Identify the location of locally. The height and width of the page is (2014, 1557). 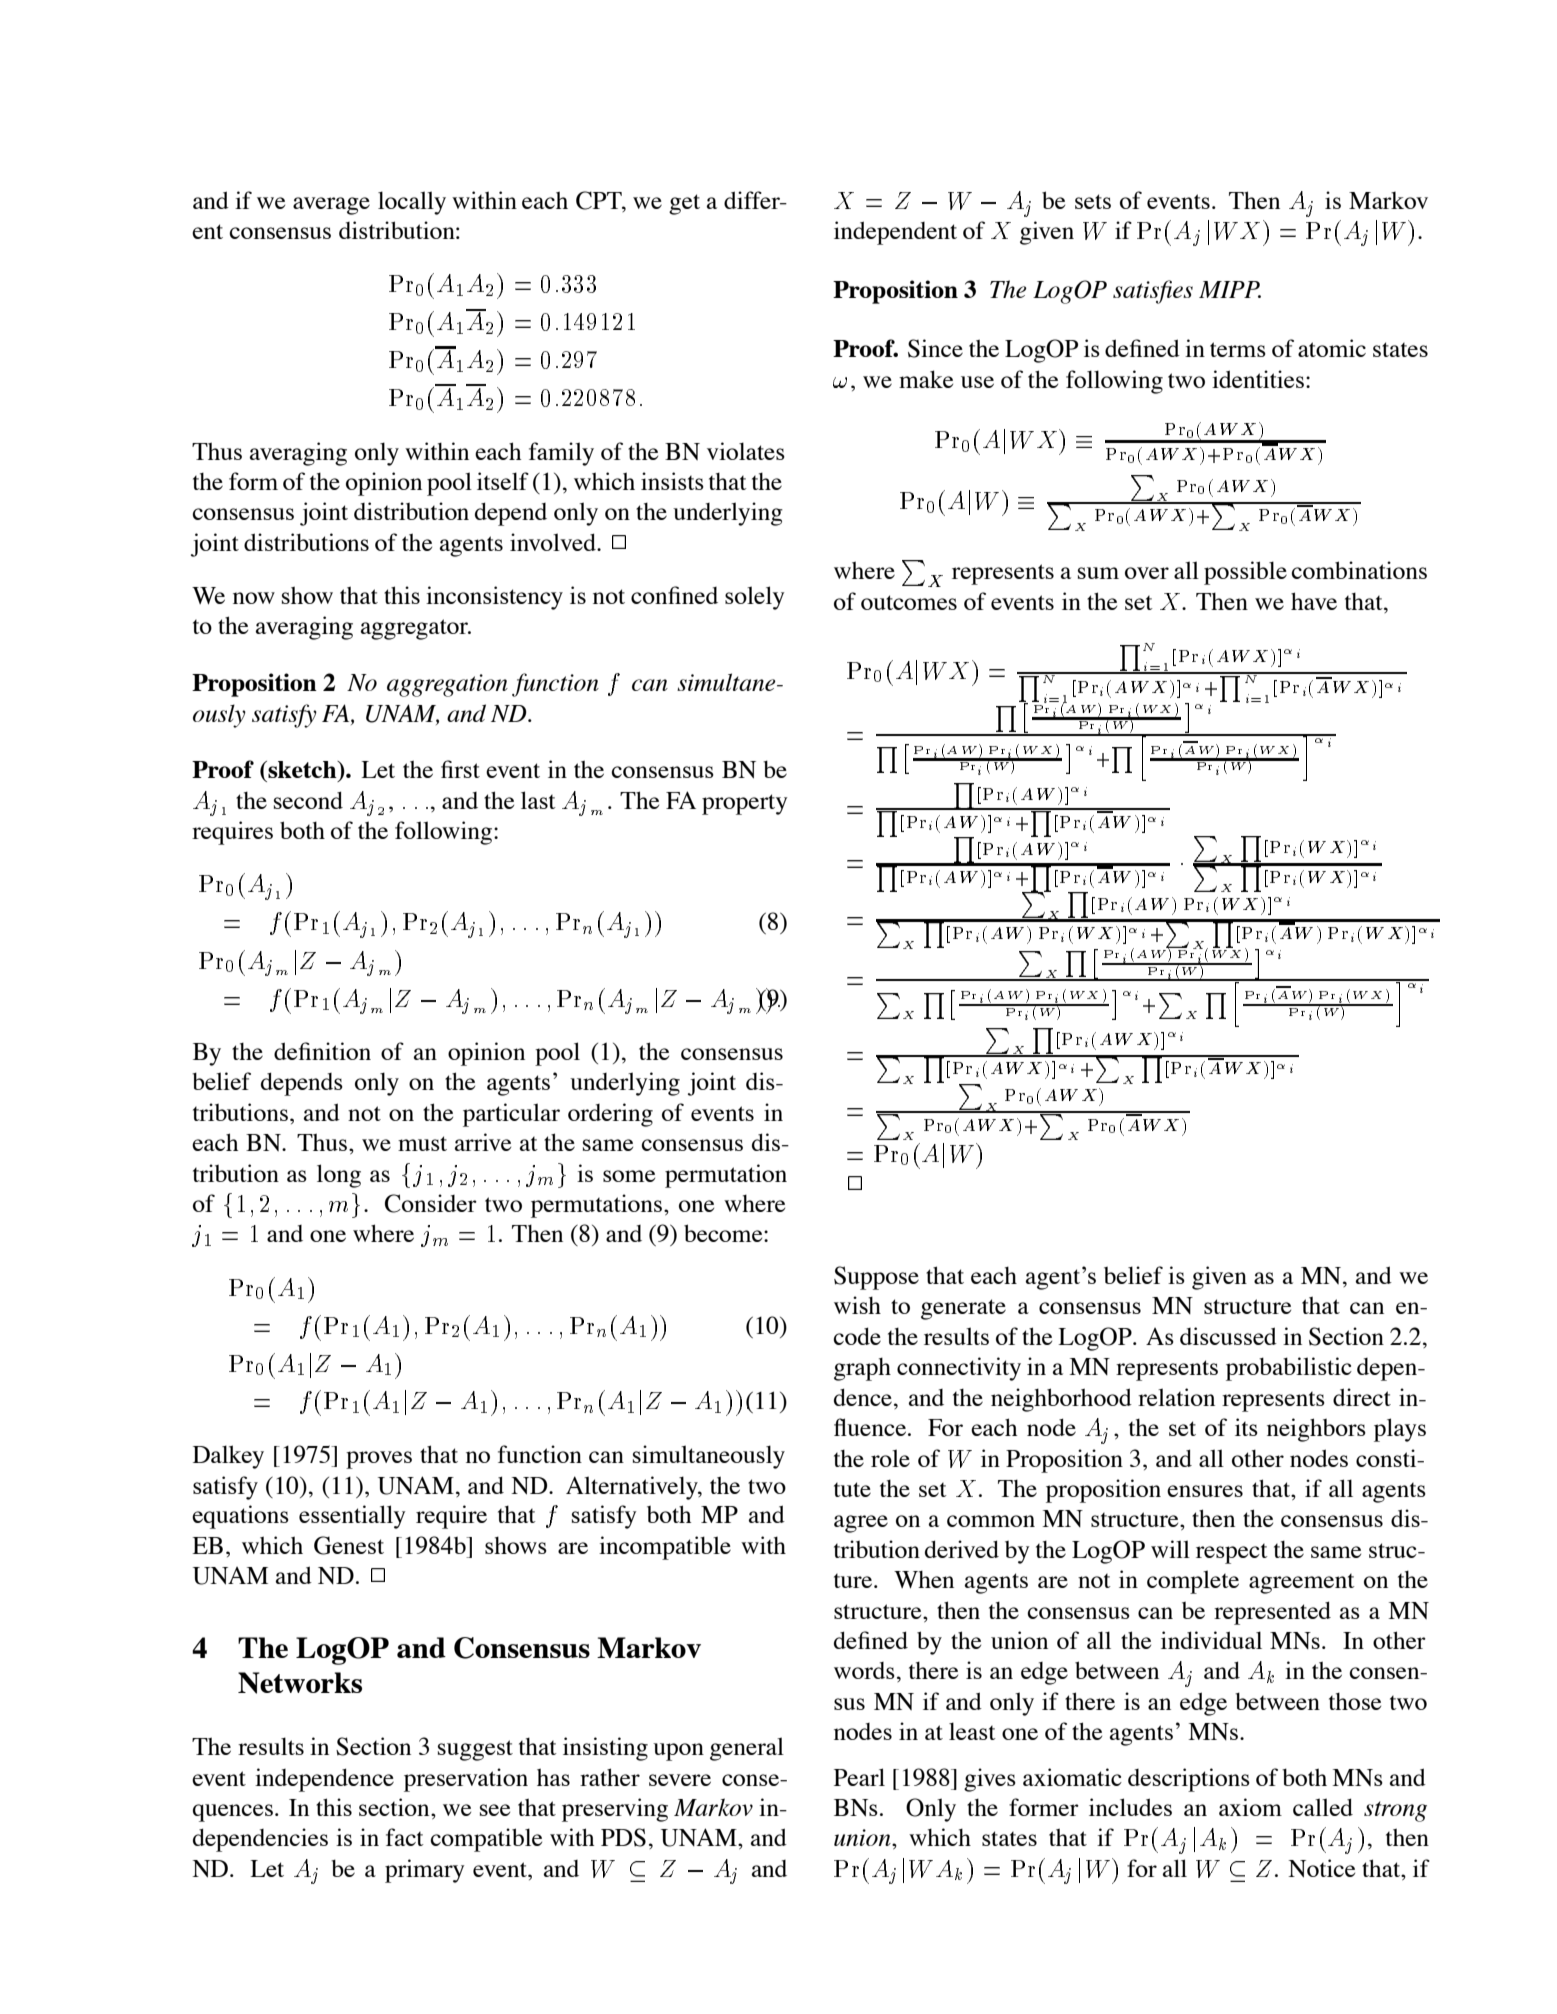
(412, 203).
